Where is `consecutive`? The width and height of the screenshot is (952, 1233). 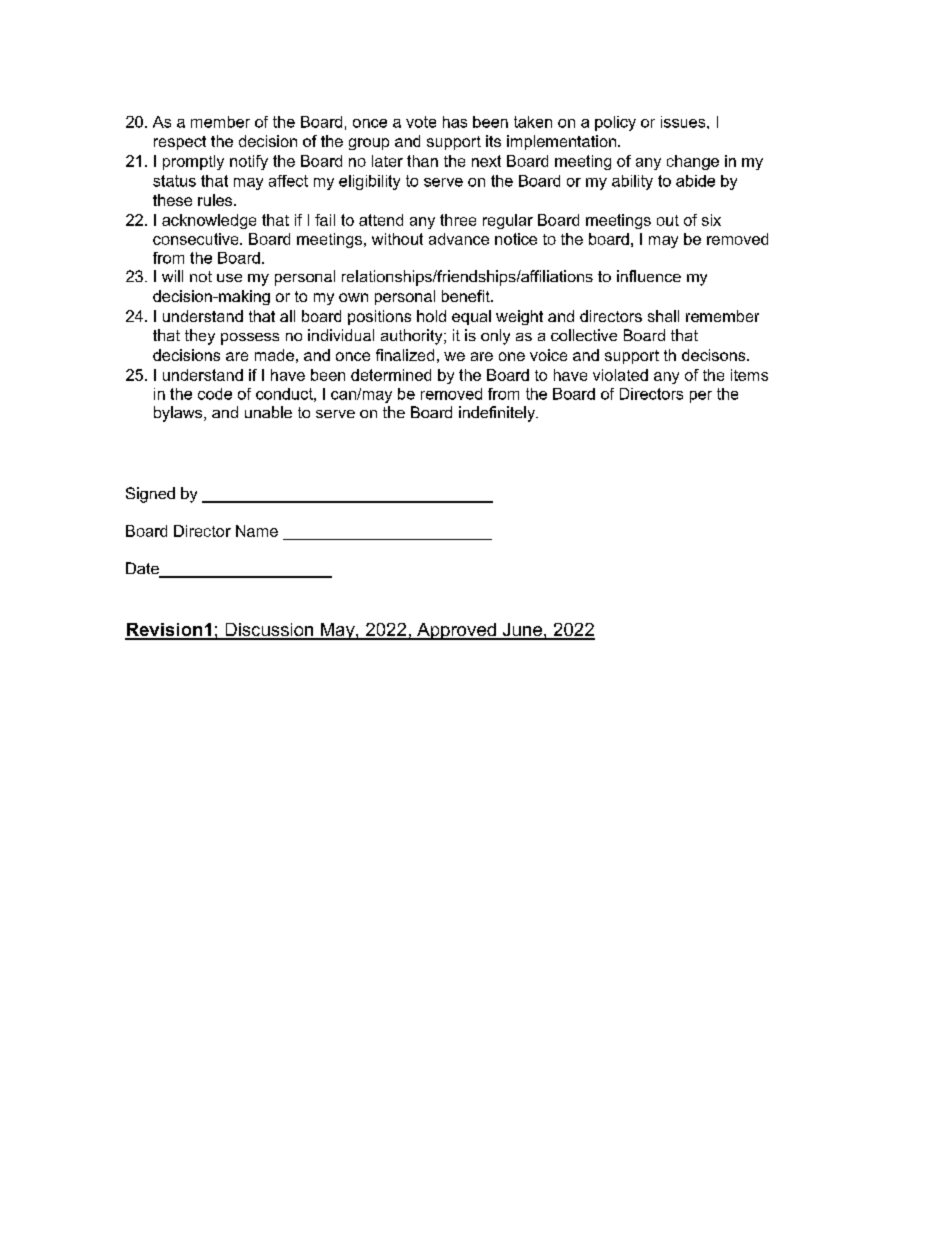 consecutive is located at coordinates (197, 239).
